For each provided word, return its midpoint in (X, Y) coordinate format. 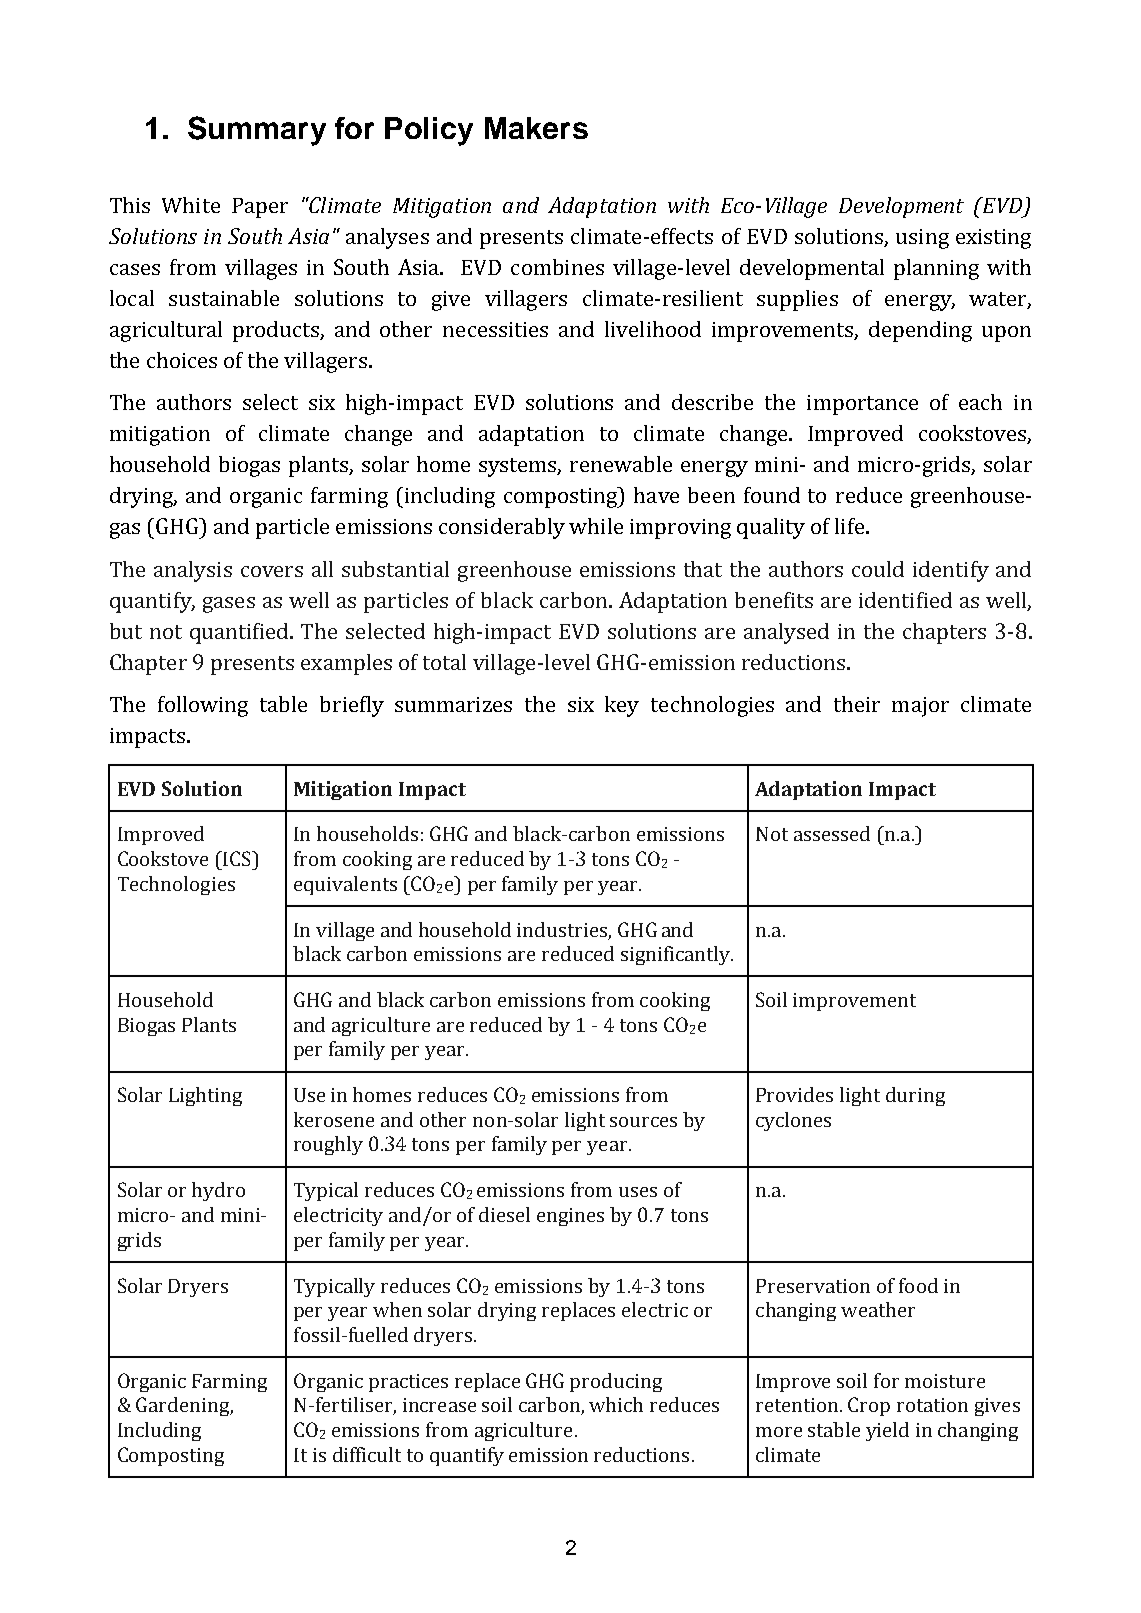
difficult (367, 1454)
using (922, 239)
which (616, 1404)
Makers (536, 128)
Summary (257, 131)
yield (887, 1431)
